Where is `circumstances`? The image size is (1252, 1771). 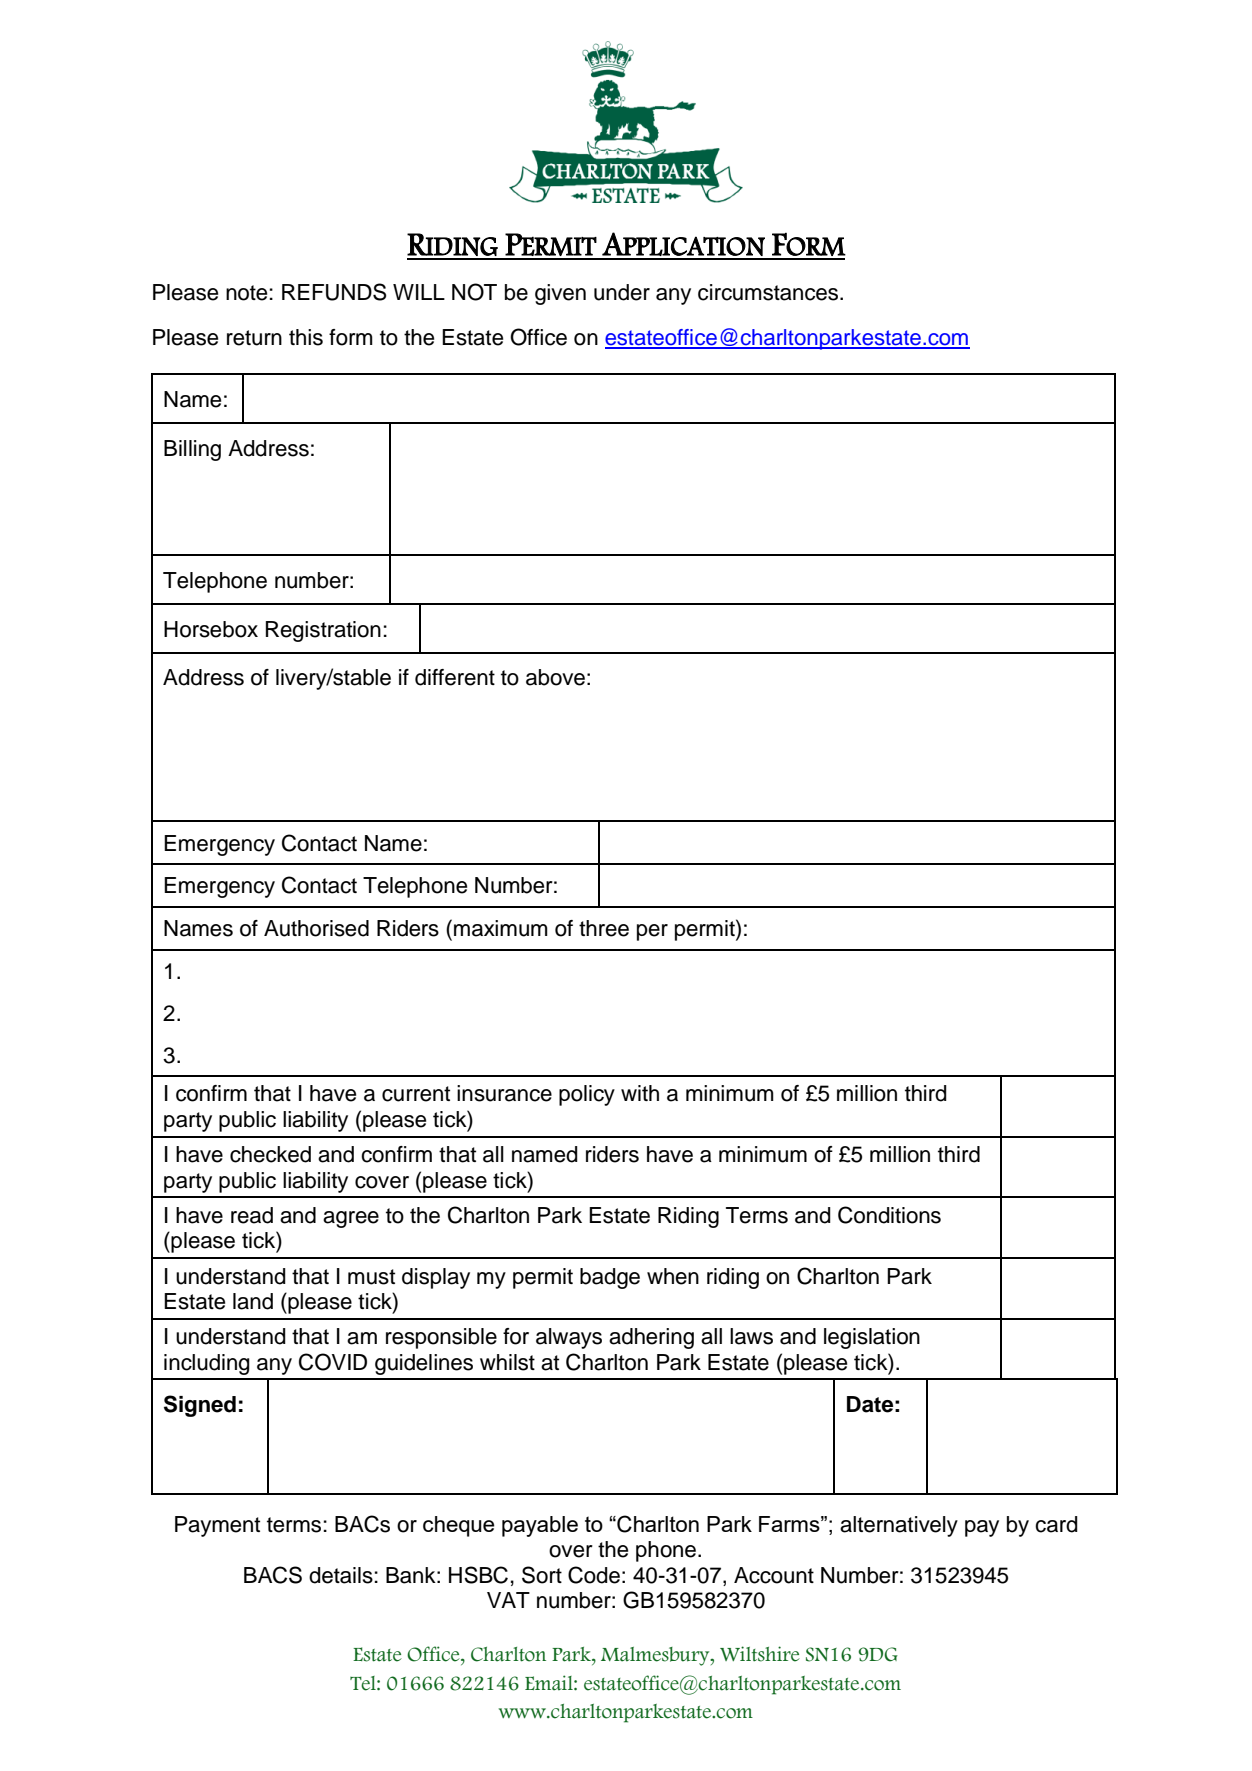 circumstances is located at coordinates (769, 292).
